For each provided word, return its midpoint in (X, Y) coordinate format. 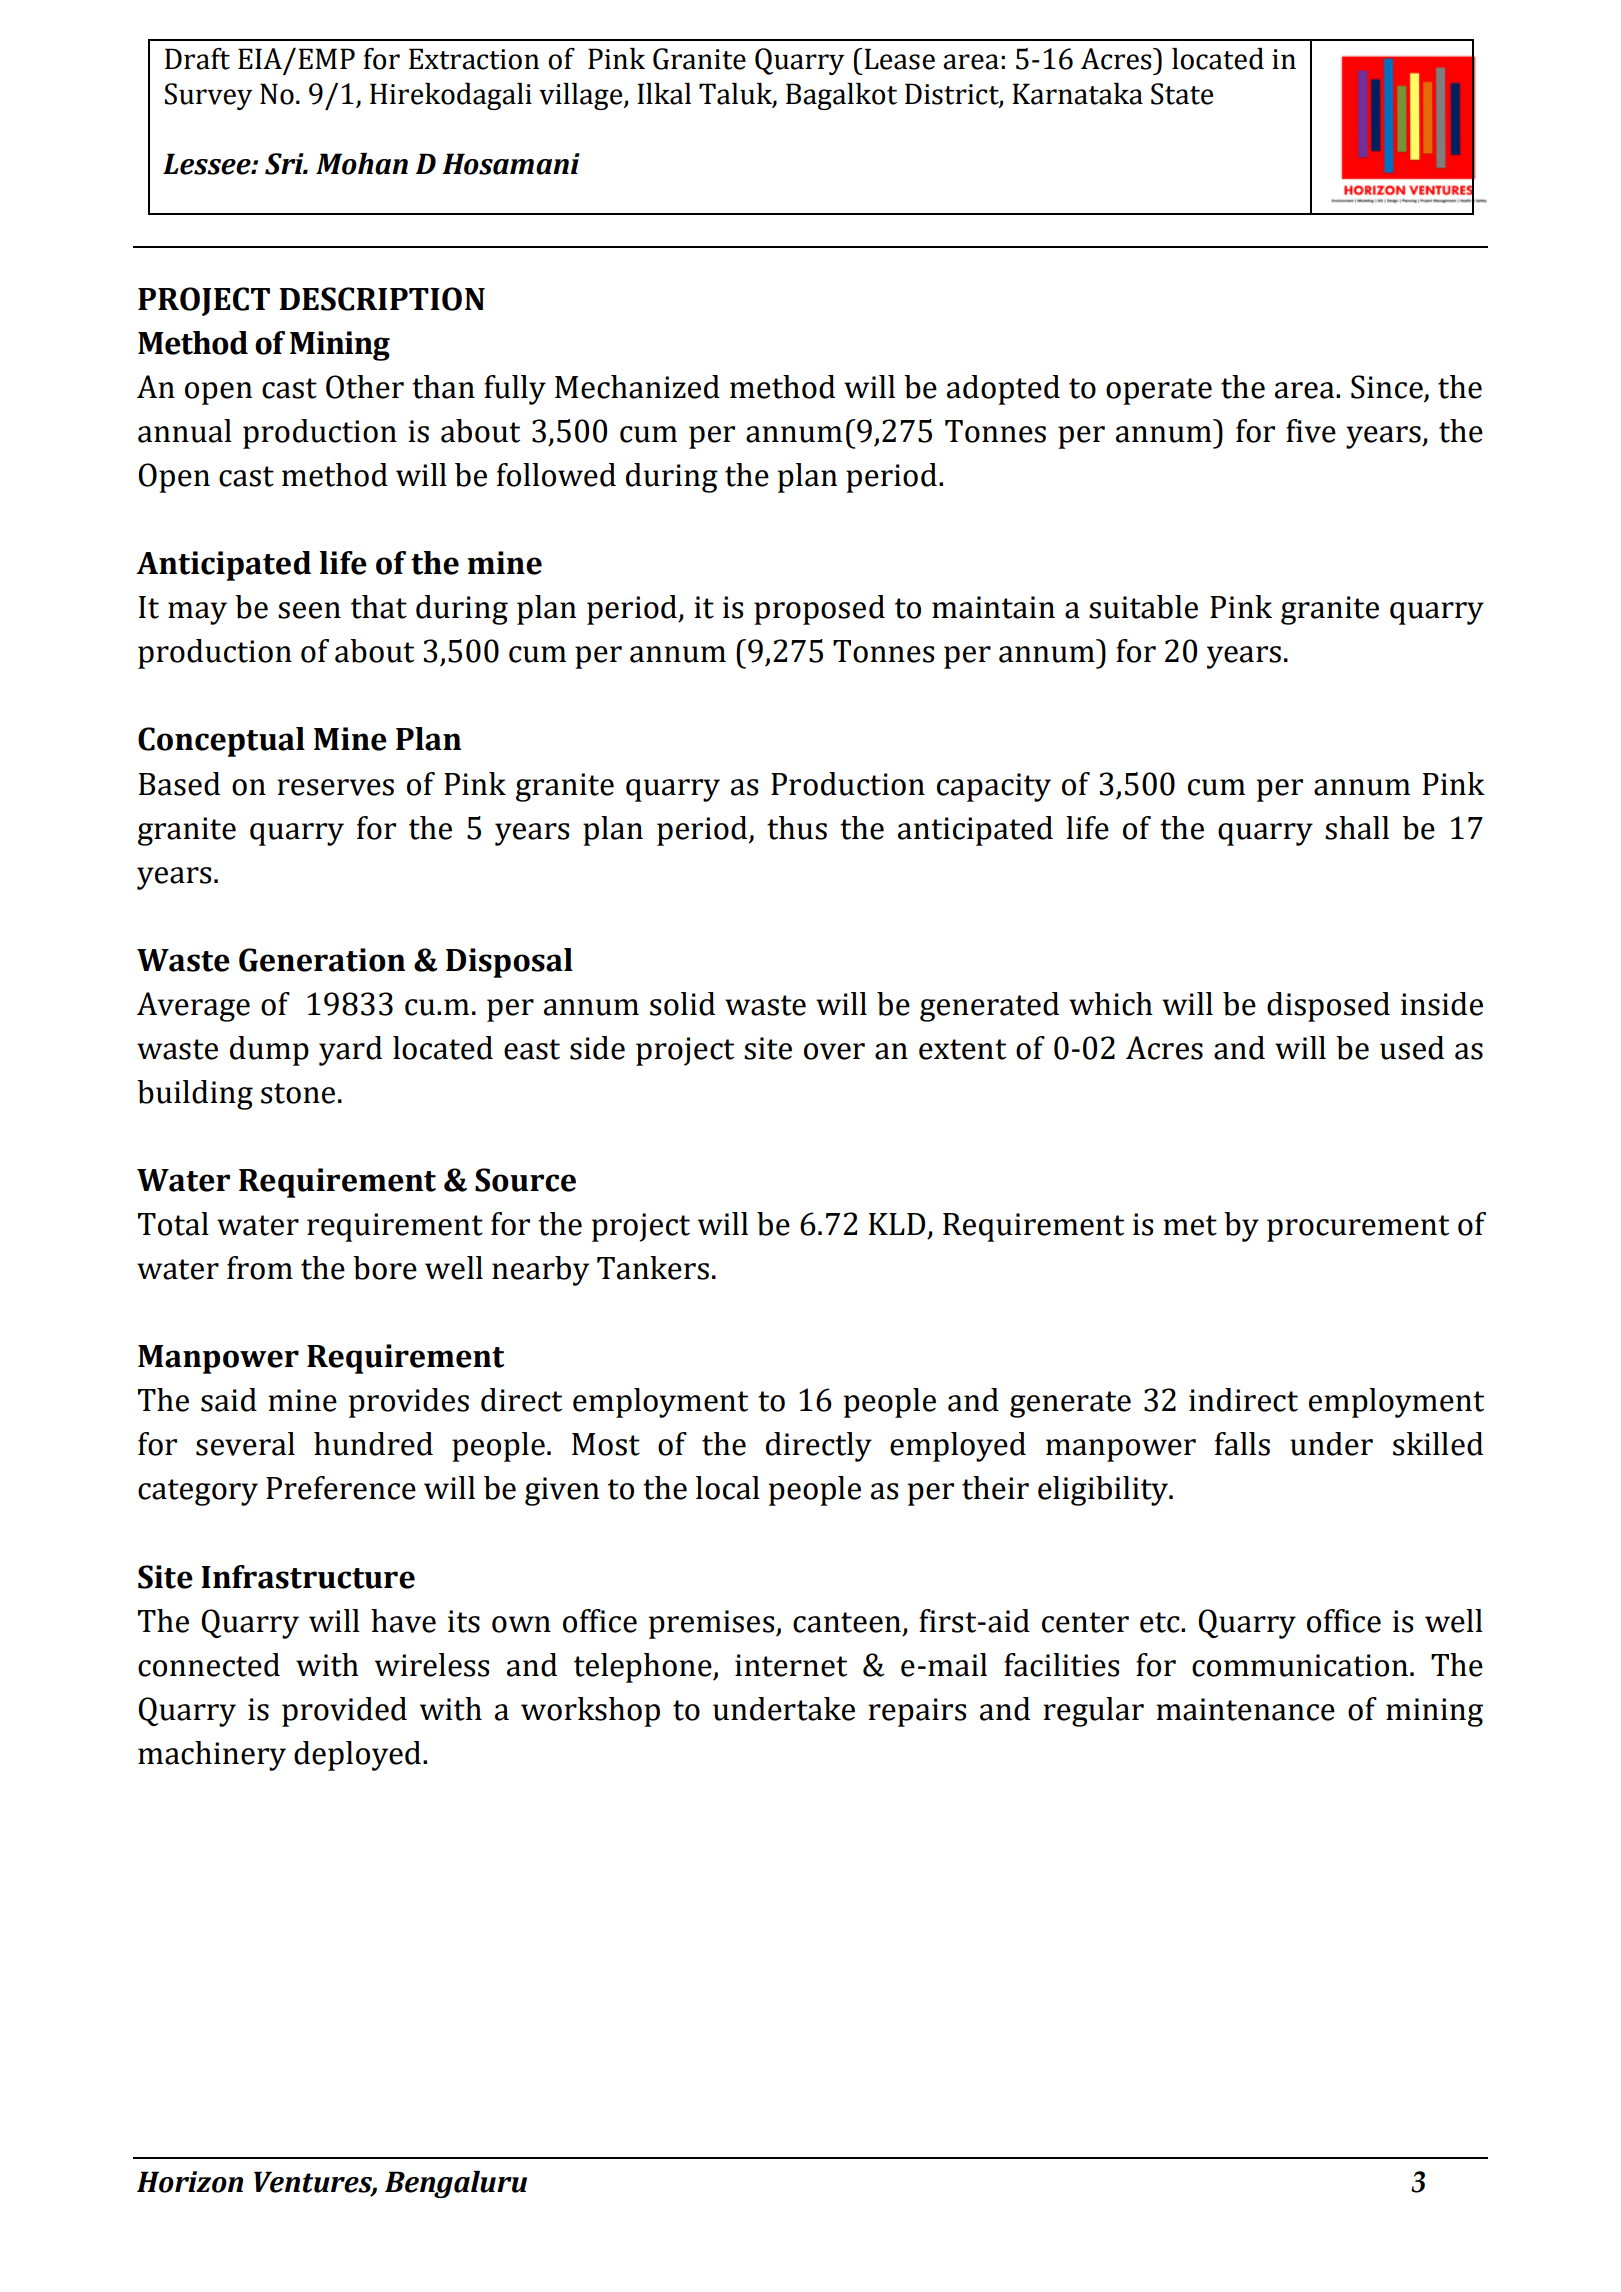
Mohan (362, 164)
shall (1357, 828)
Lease (898, 59)
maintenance (1245, 1709)
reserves (335, 787)
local (728, 1488)
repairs (917, 1712)
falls (1242, 1444)
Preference (341, 1488)
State (1182, 94)
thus (797, 828)
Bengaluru (456, 2184)
